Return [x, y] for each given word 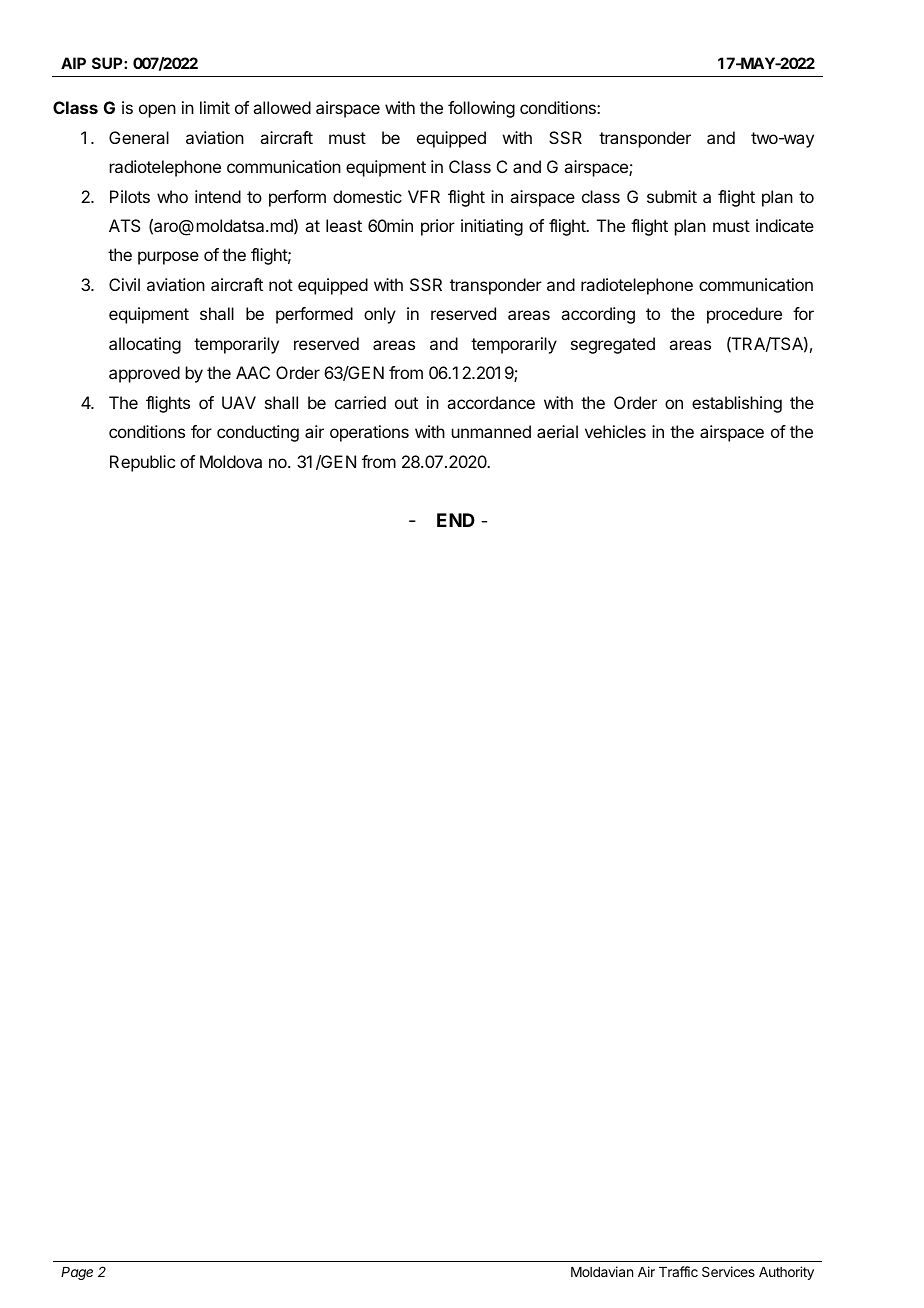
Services [728, 1271]
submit [672, 196]
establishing [737, 404]
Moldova [231, 461]
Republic [142, 463]
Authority [786, 1273]
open [157, 111]
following [481, 109]
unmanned [491, 431]
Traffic [678, 1271]
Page [77, 1273]
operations [369, 433]
